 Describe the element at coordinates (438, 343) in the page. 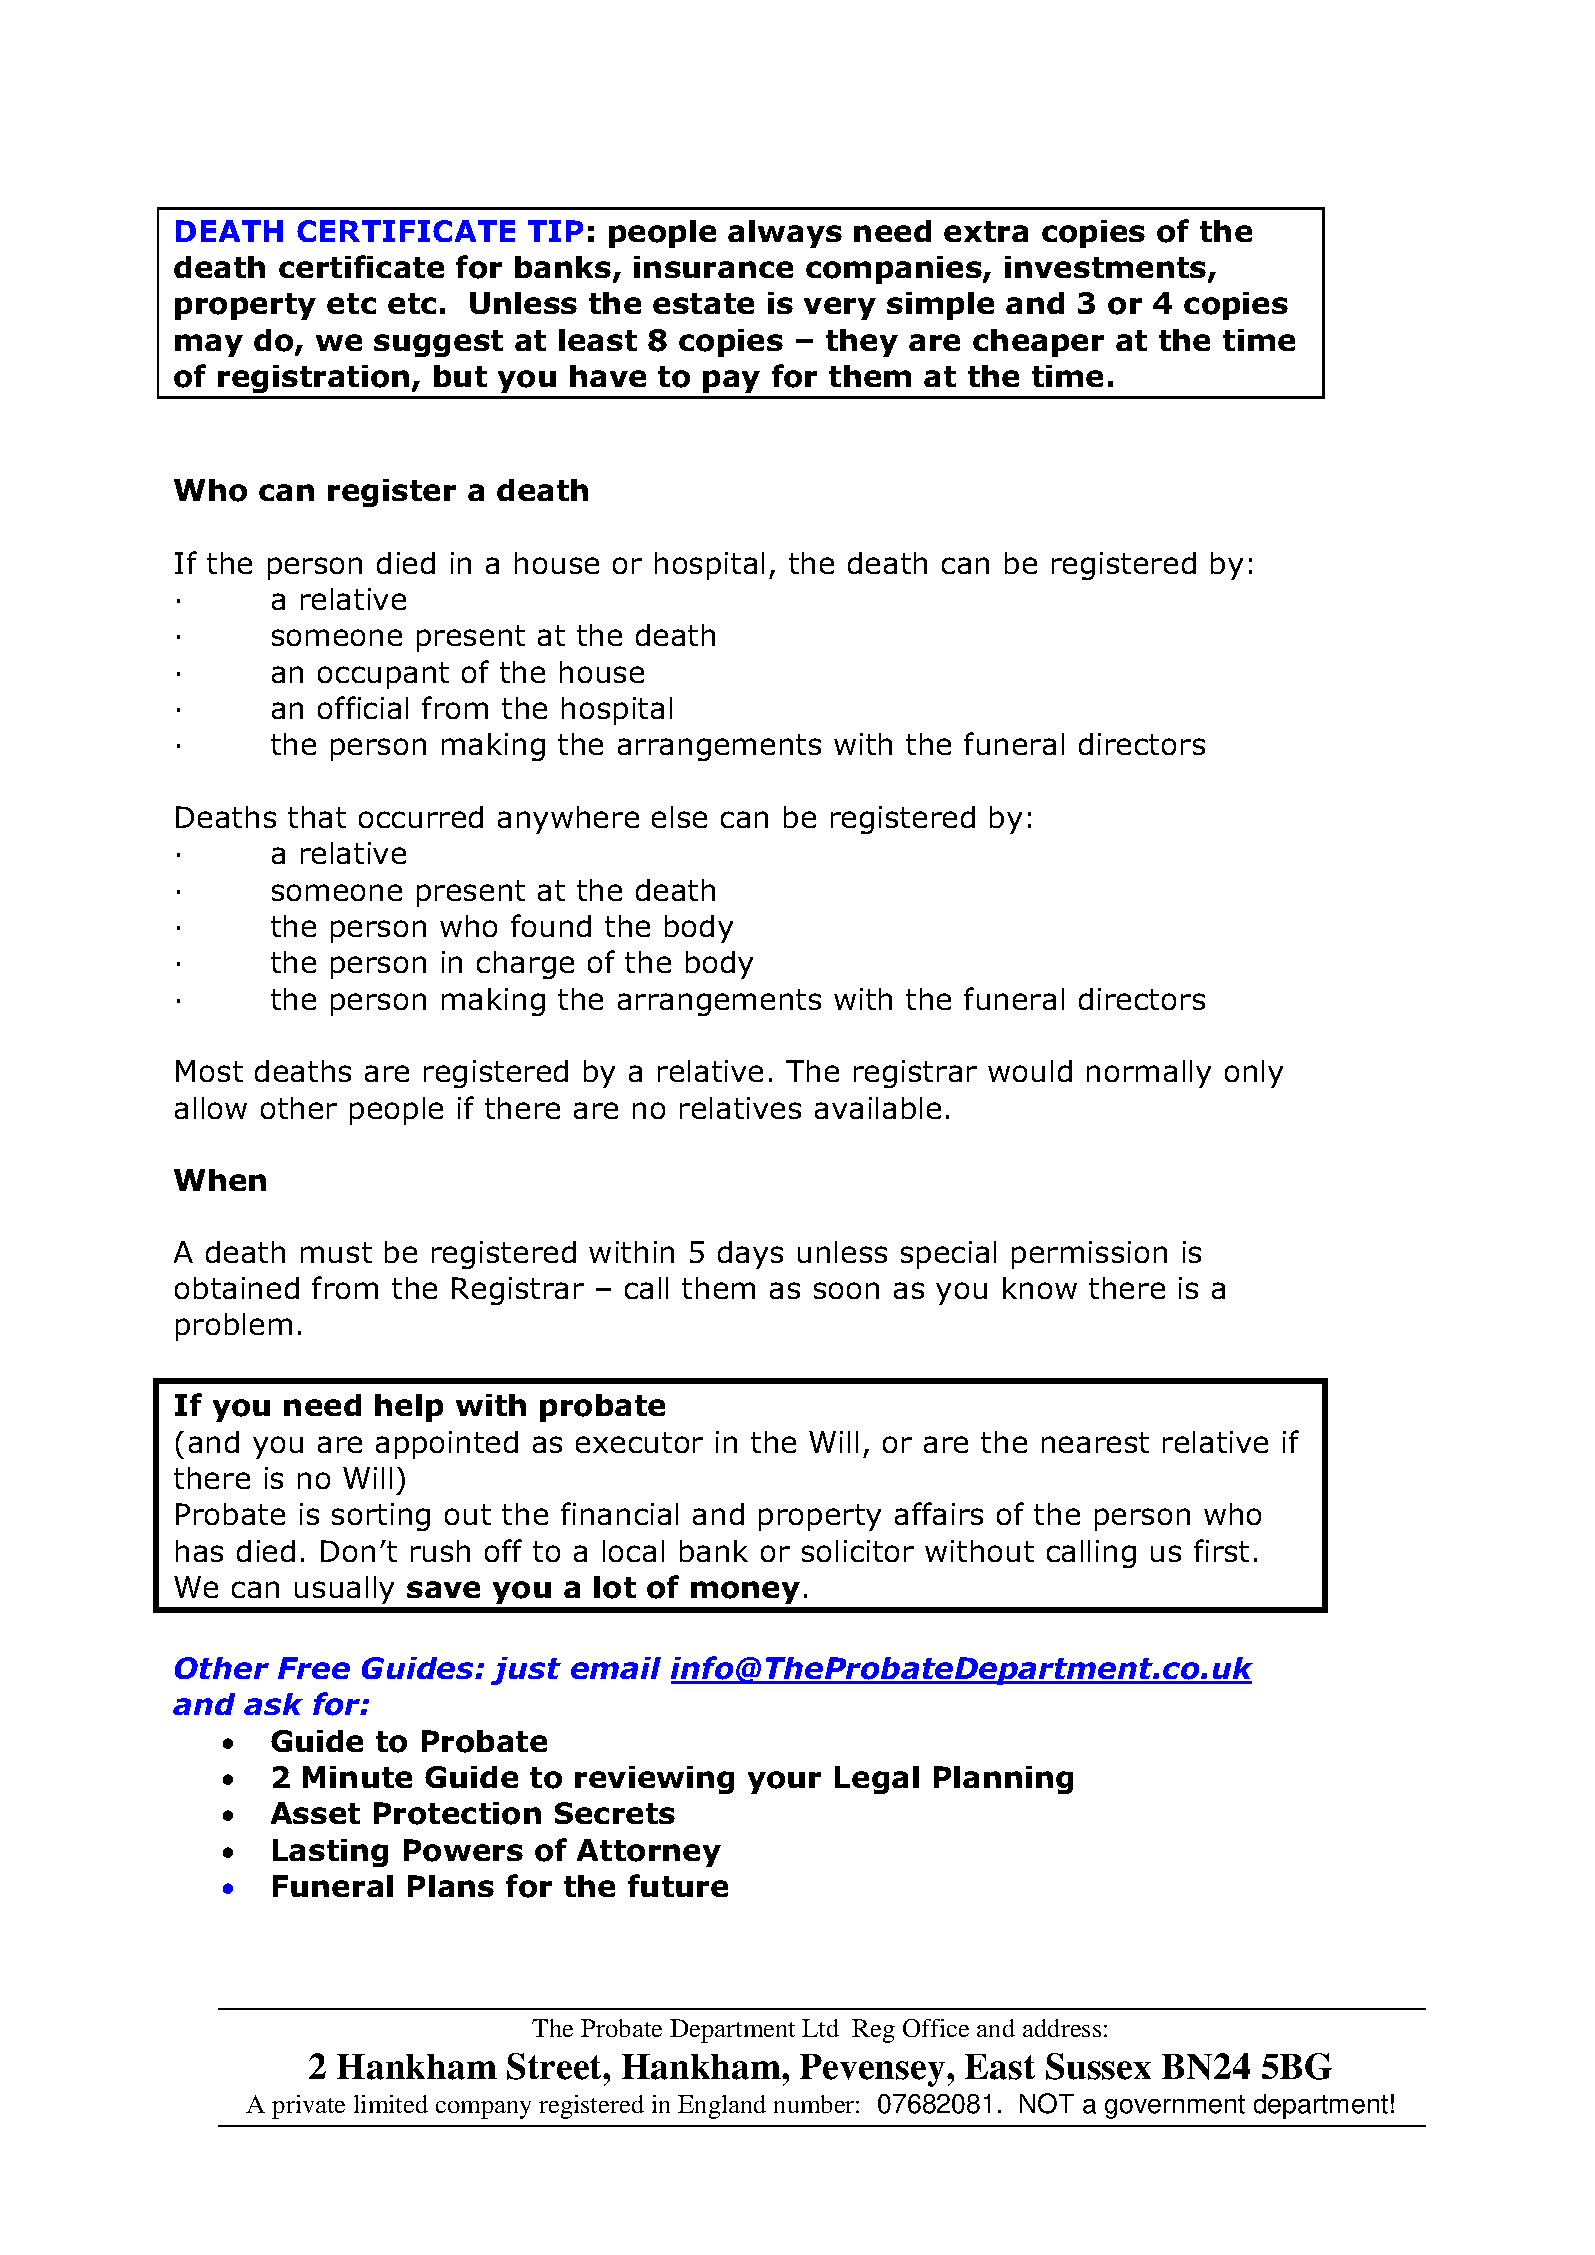

I see `suggest` at that location.
